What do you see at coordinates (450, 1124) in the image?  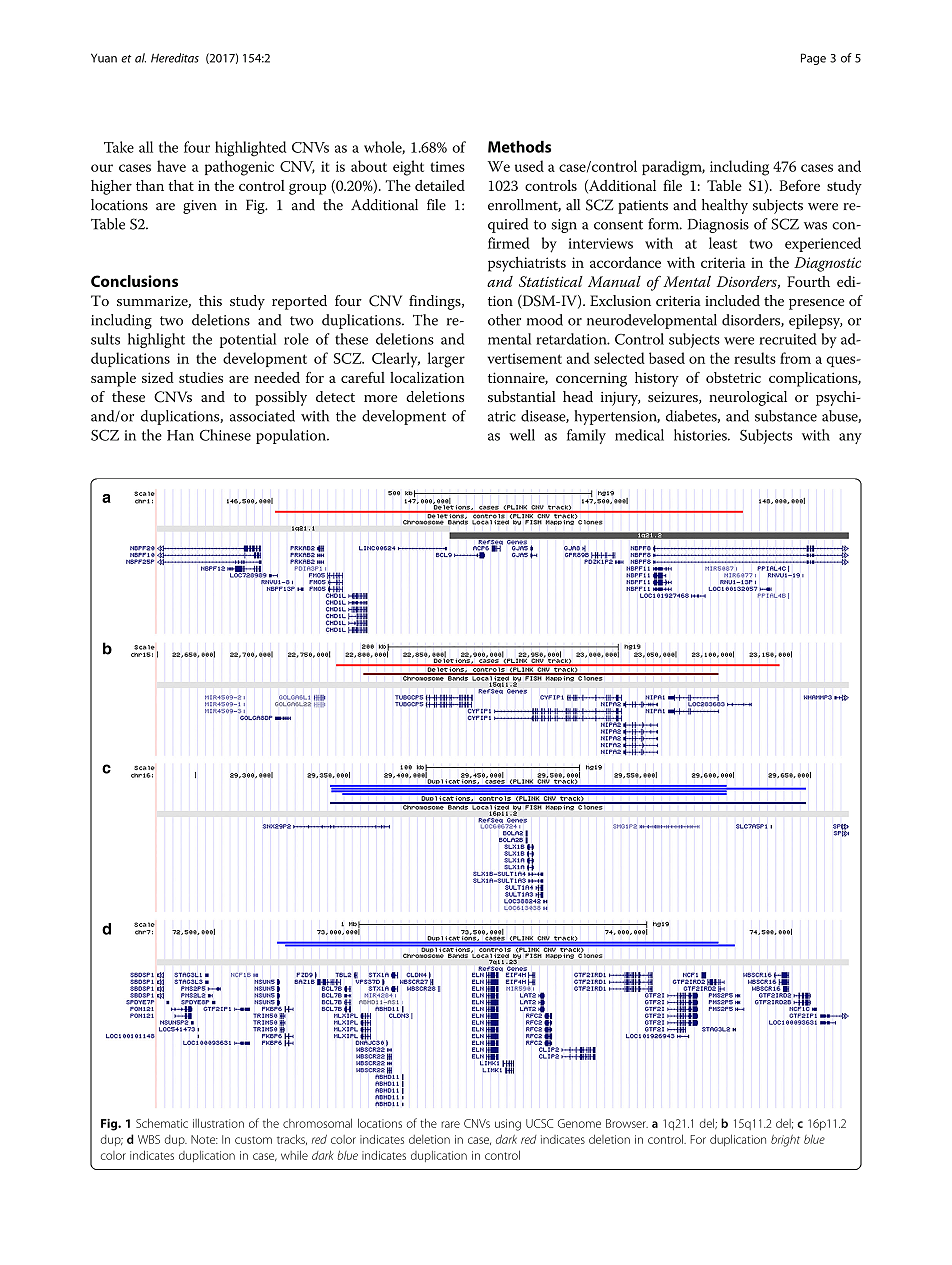 I see `rare` at bounding box center [450, 1124].
